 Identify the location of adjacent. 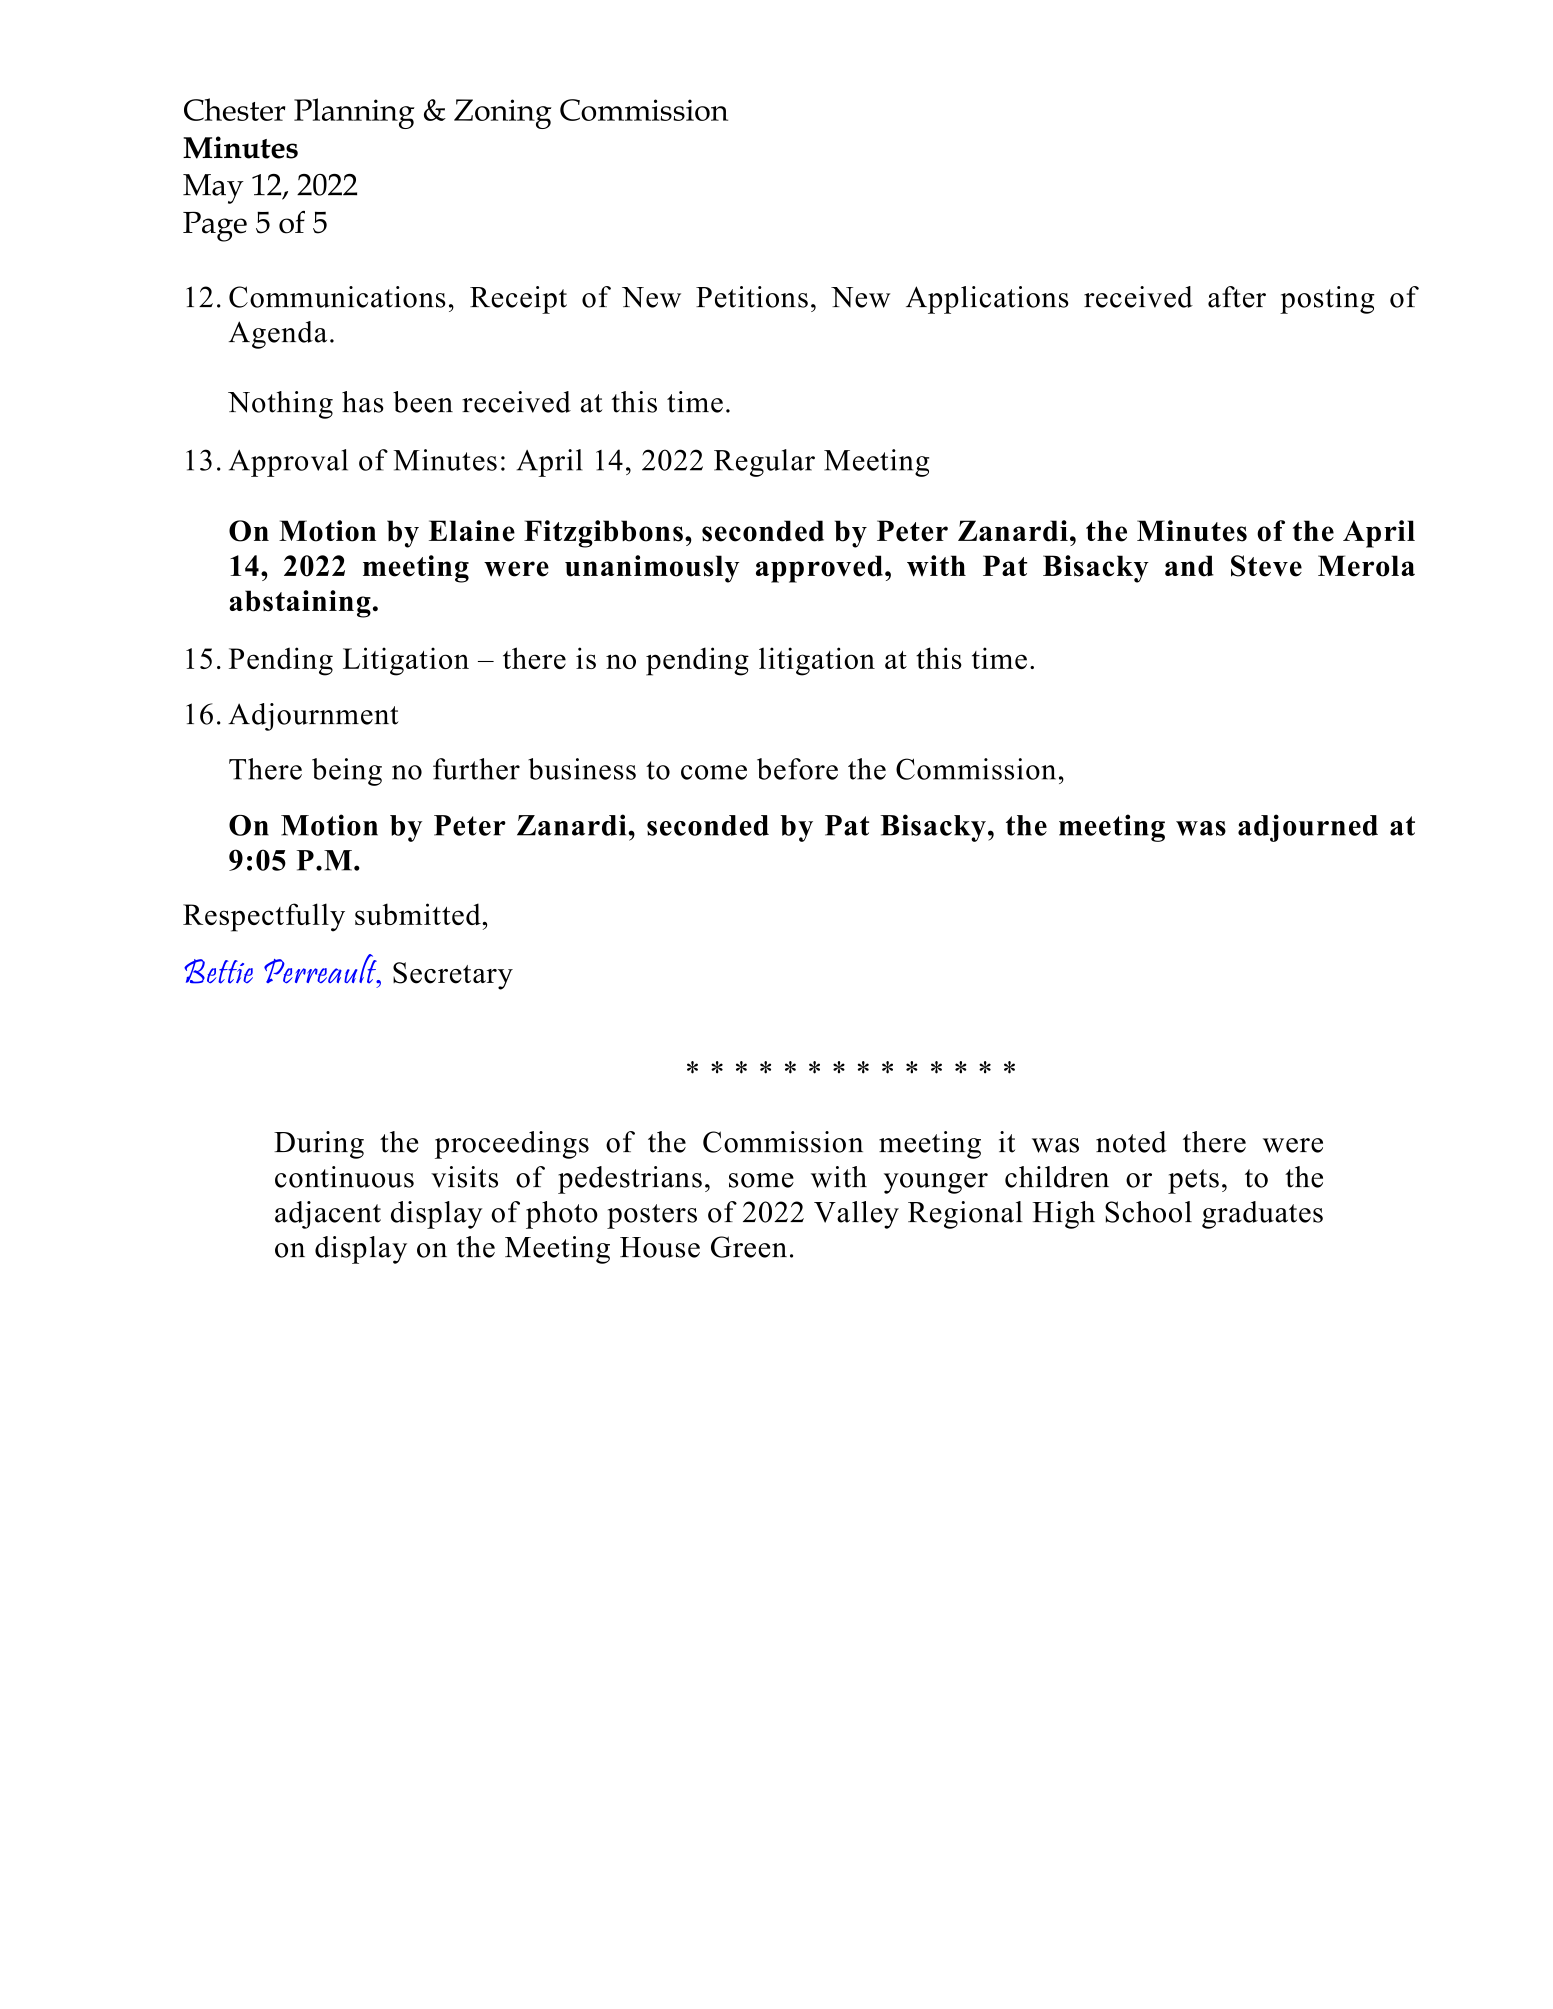
(328, 1215).
